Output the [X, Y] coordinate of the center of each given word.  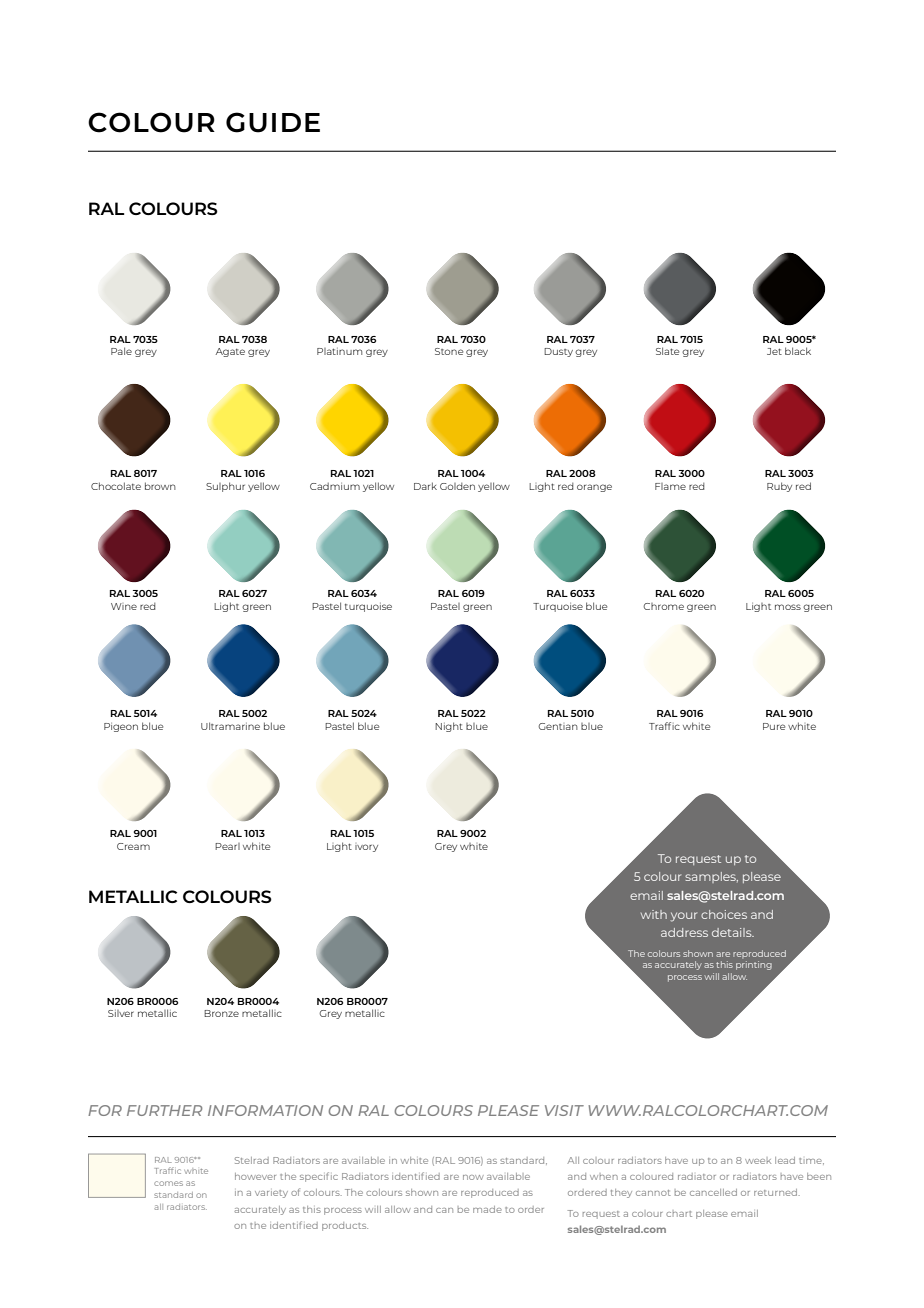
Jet [774, 351]
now [473, 1177]
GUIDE [273, 122]
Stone [449, 351]
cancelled [713, 1192]
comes [168, 1183]
